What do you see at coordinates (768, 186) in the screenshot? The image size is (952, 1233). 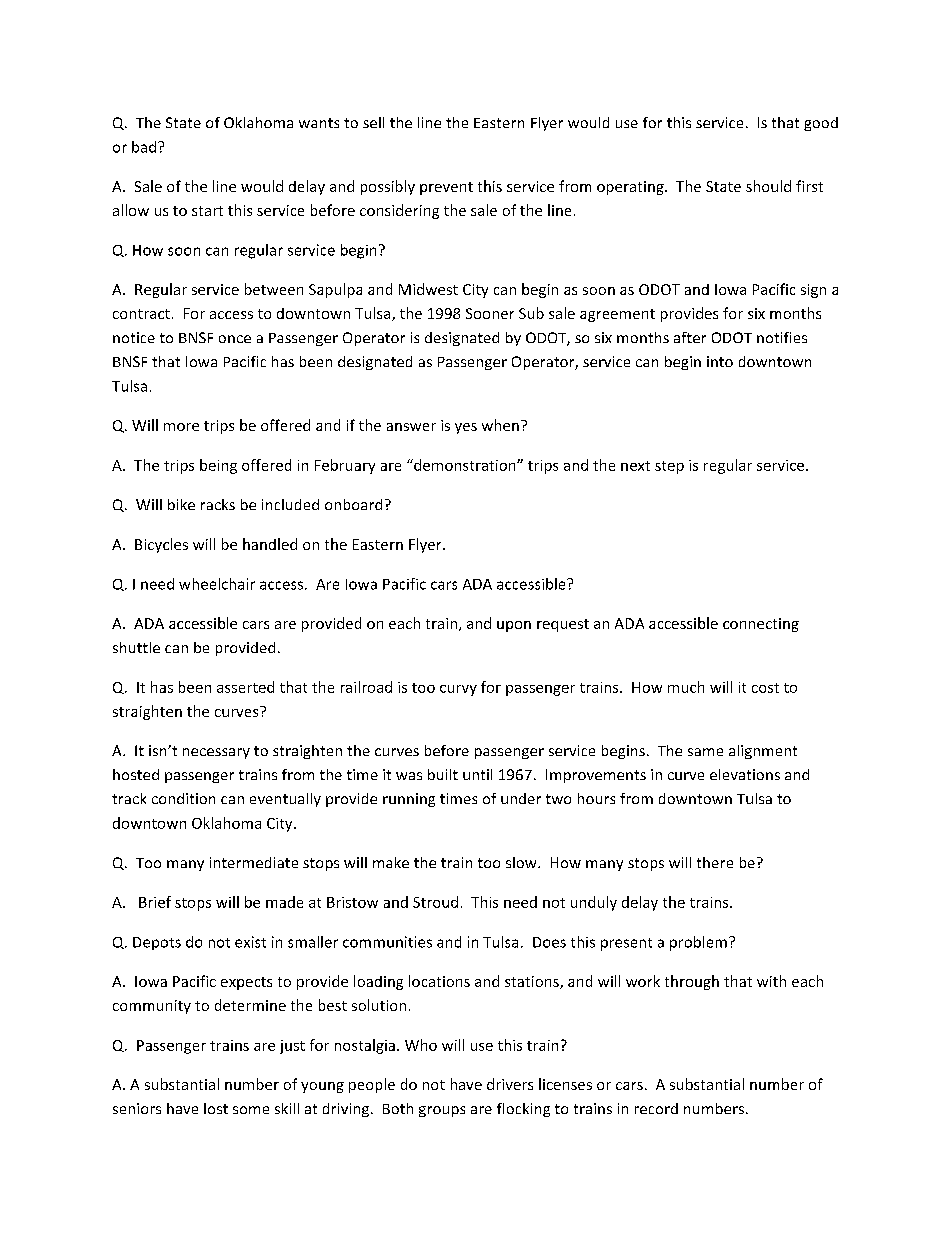 I see `should` at bounding box center [768, 186].
